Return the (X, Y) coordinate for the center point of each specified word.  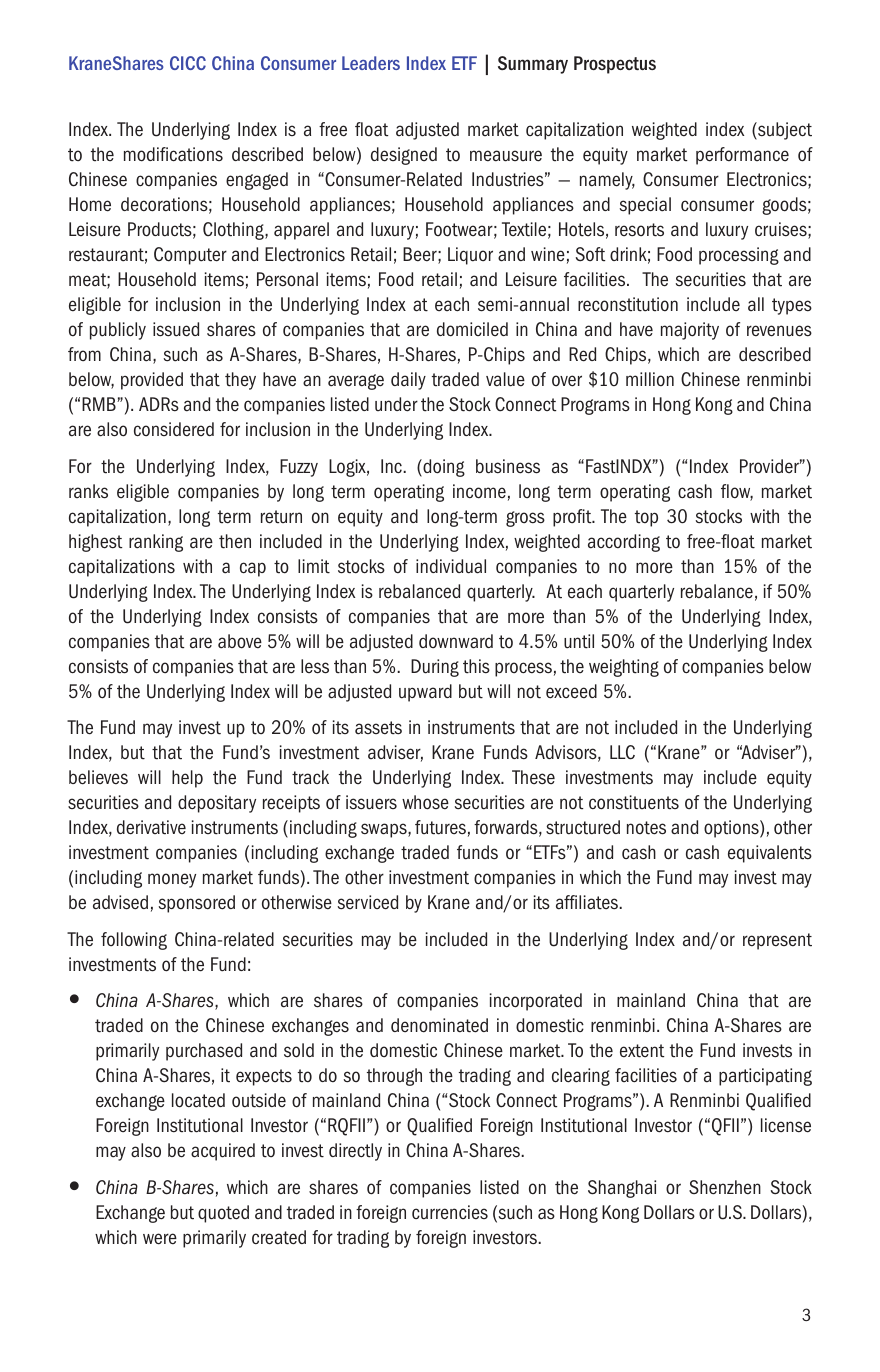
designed (404, 156)
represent (777, 941)
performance (742, 156)
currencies (450, 1212)
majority (690, 331)
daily (408, 381)
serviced (368, 902)
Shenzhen (725, 1187)
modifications (173, 154)
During (435, 668)
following (134, 941)
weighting (624, 668)
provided (152, 381)
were (160, 1239)
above (240, 641)
